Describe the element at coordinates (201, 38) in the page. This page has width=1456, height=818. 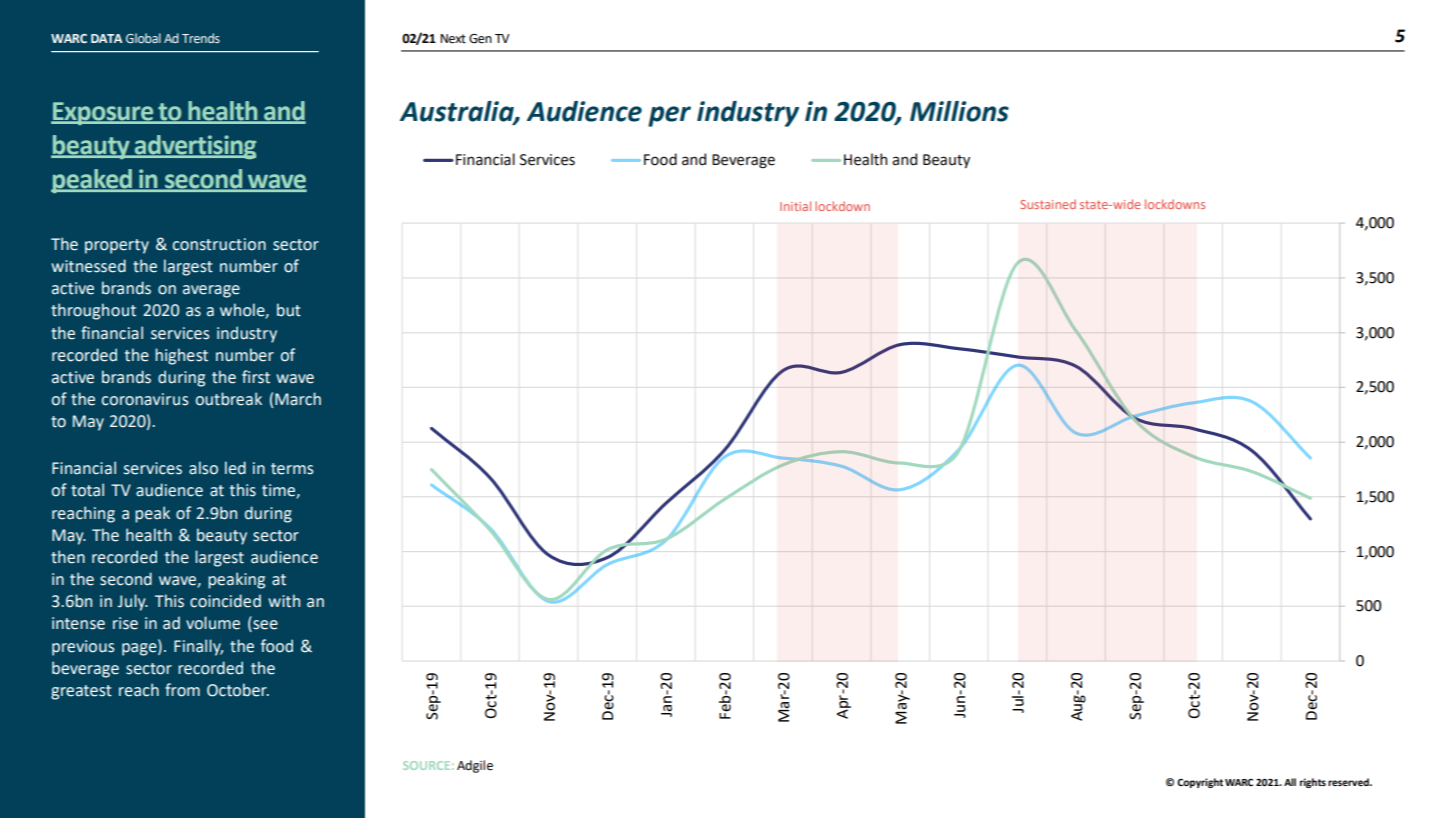
I see `Trends` at that location.
